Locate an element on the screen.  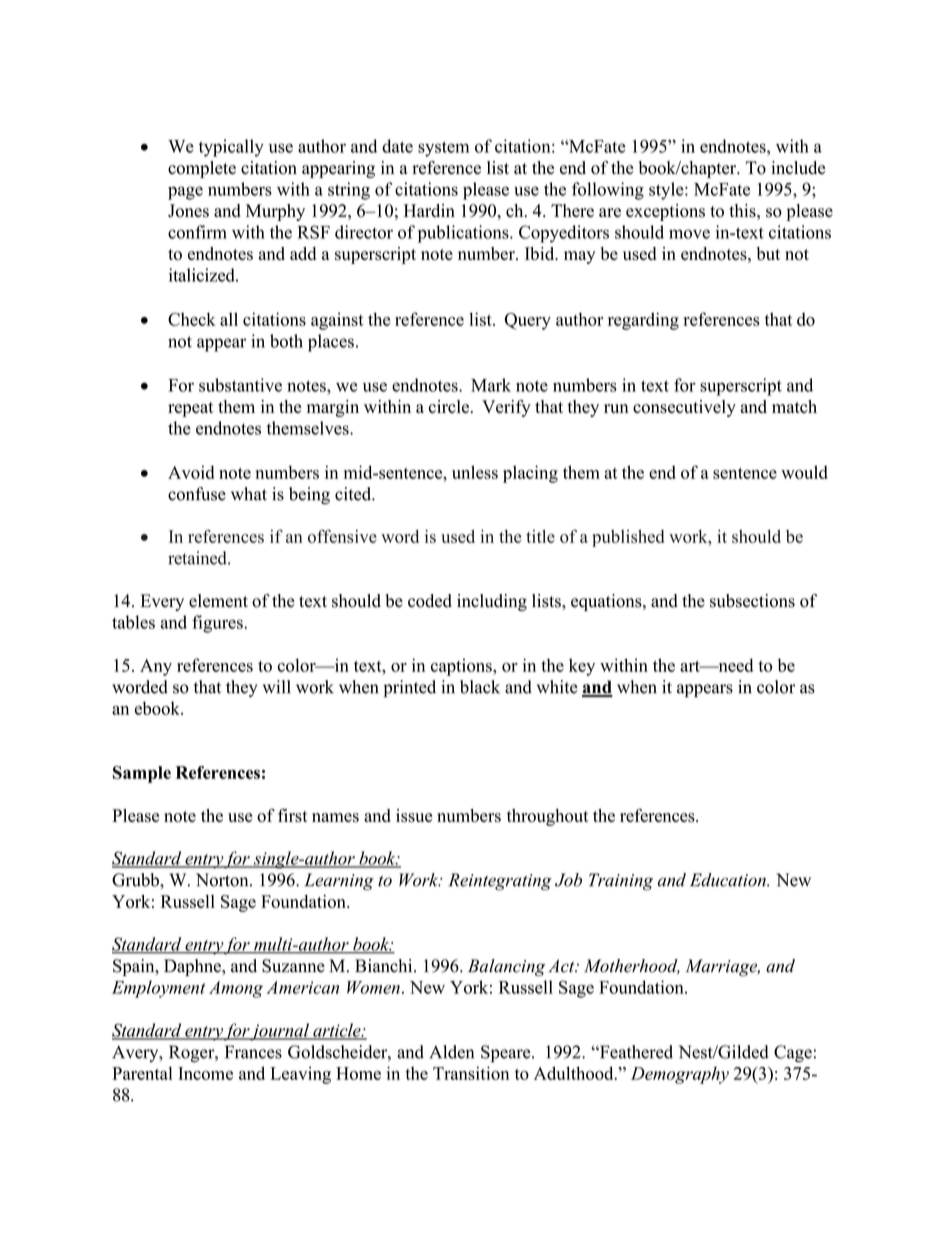
element is located at coordinates (218, 601).
